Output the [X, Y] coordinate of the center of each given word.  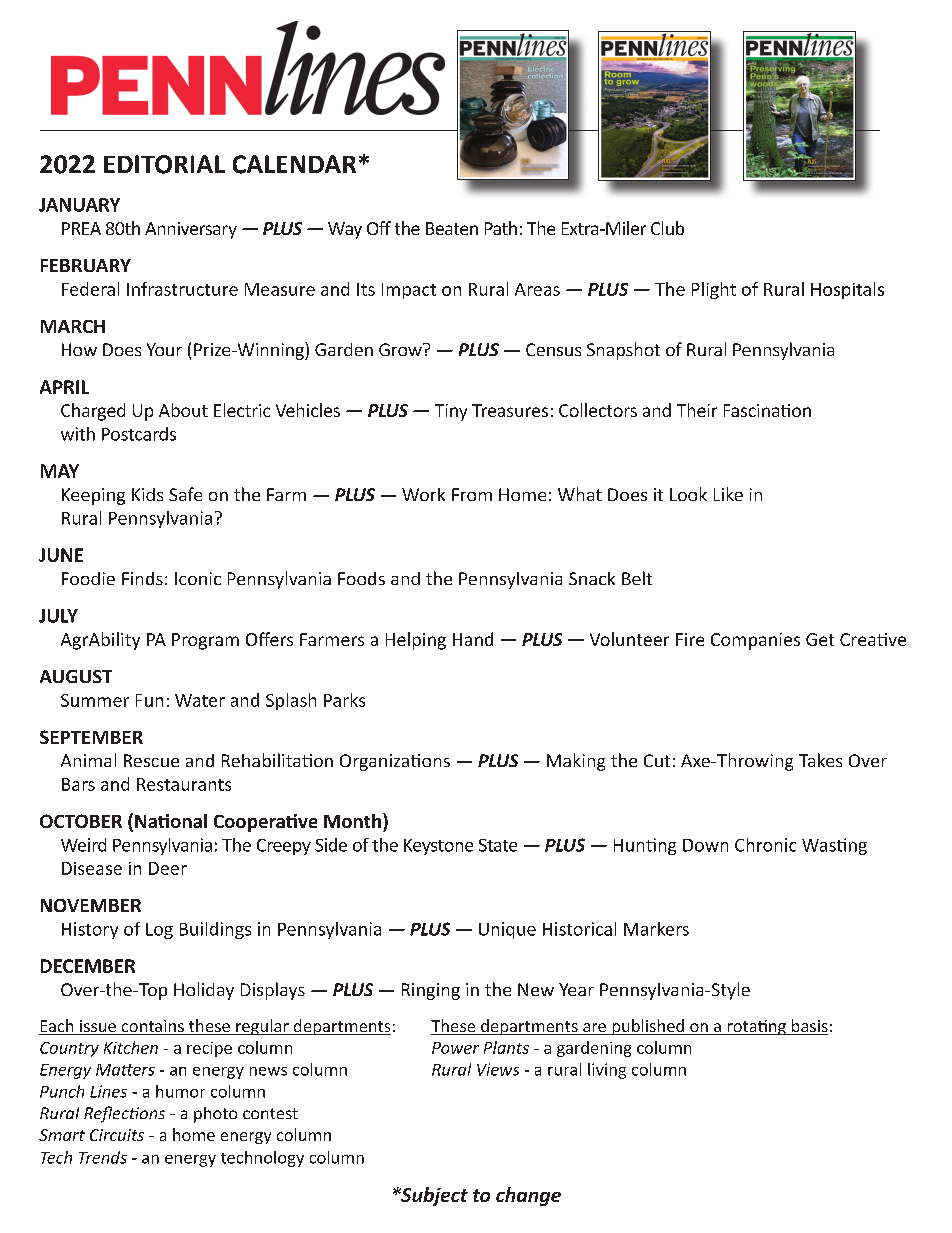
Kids [147, 494]
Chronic [765, 845]
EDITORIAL [164, 164]
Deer [168, 868]
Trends [103, 1157]
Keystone [438, 847]
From [472, 494]
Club [667, 228]
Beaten [452, 228]
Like [728, 494]
